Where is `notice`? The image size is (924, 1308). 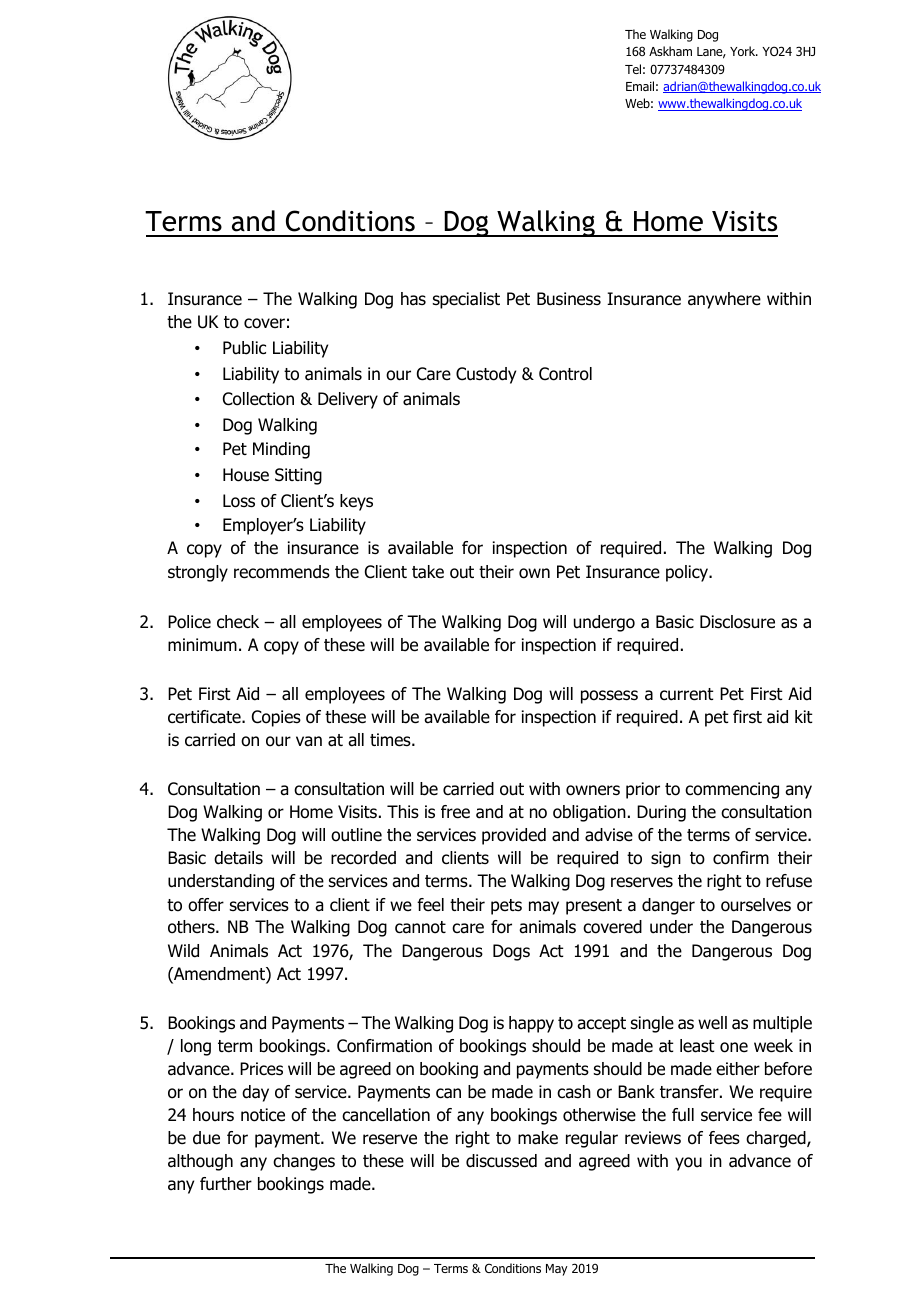 notice is located at coordinates (263, 1115).
